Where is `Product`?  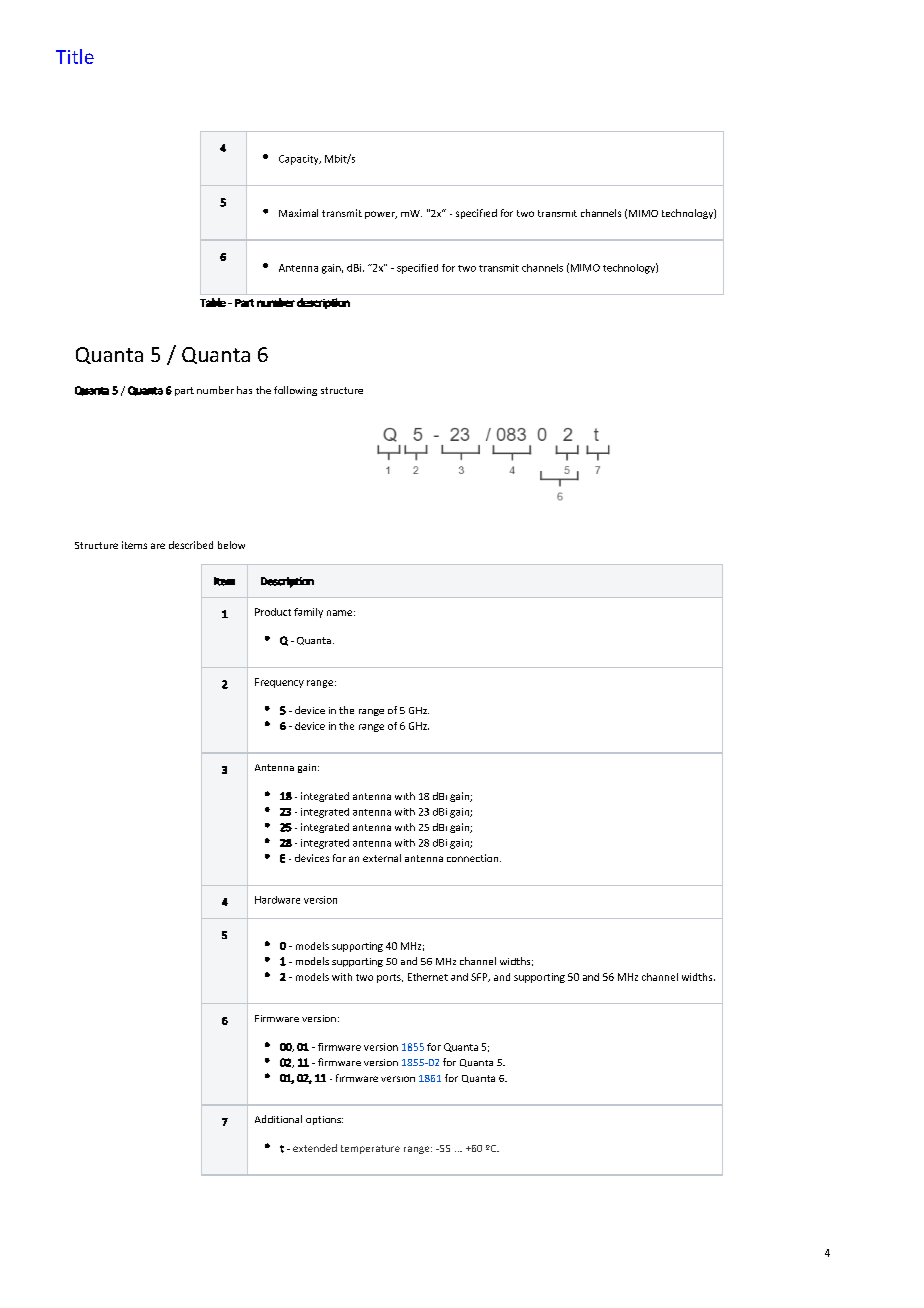 Product is located at coordinates (273, 612).
